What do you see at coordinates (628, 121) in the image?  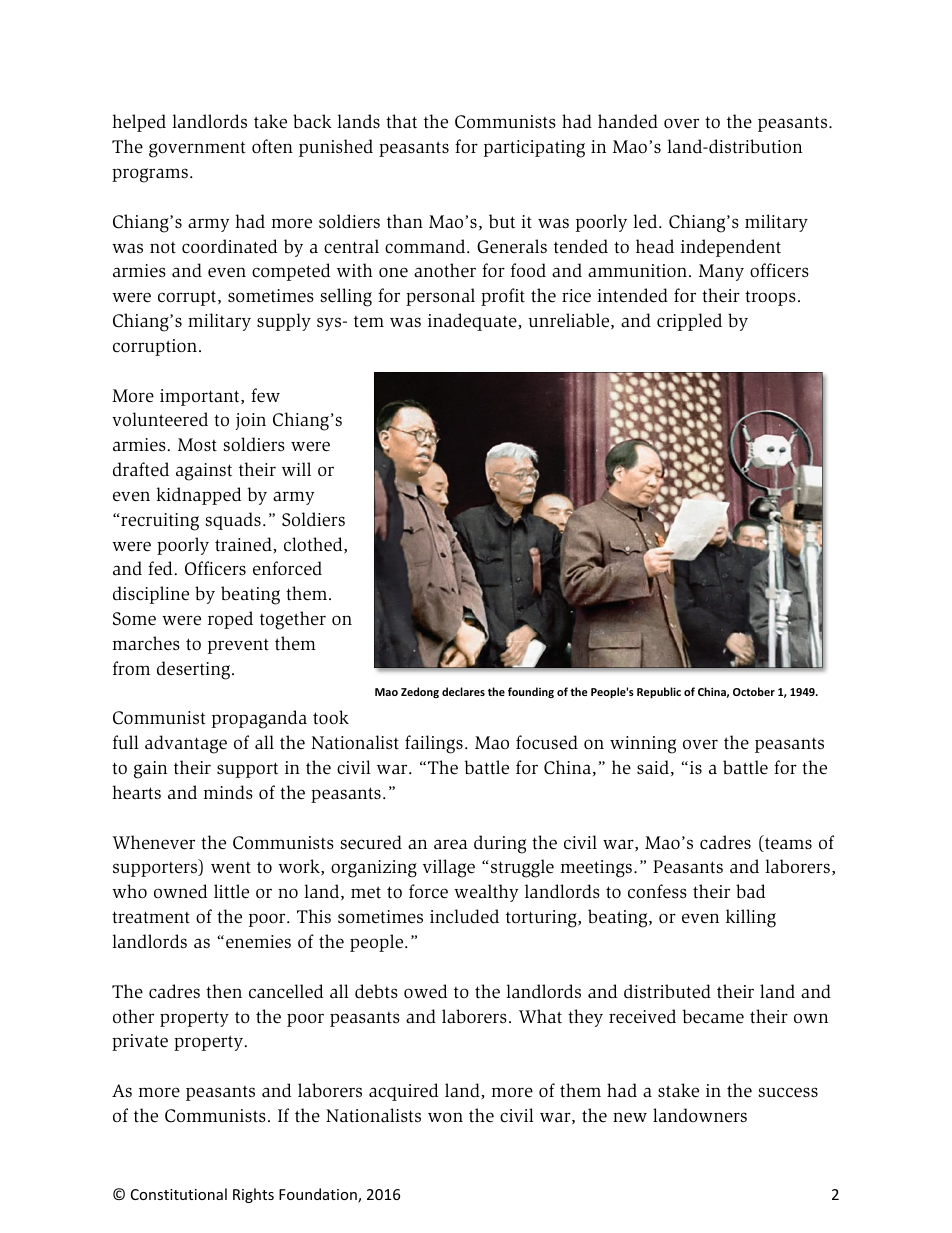 I see `handed` at bounding box center [628, 121].
